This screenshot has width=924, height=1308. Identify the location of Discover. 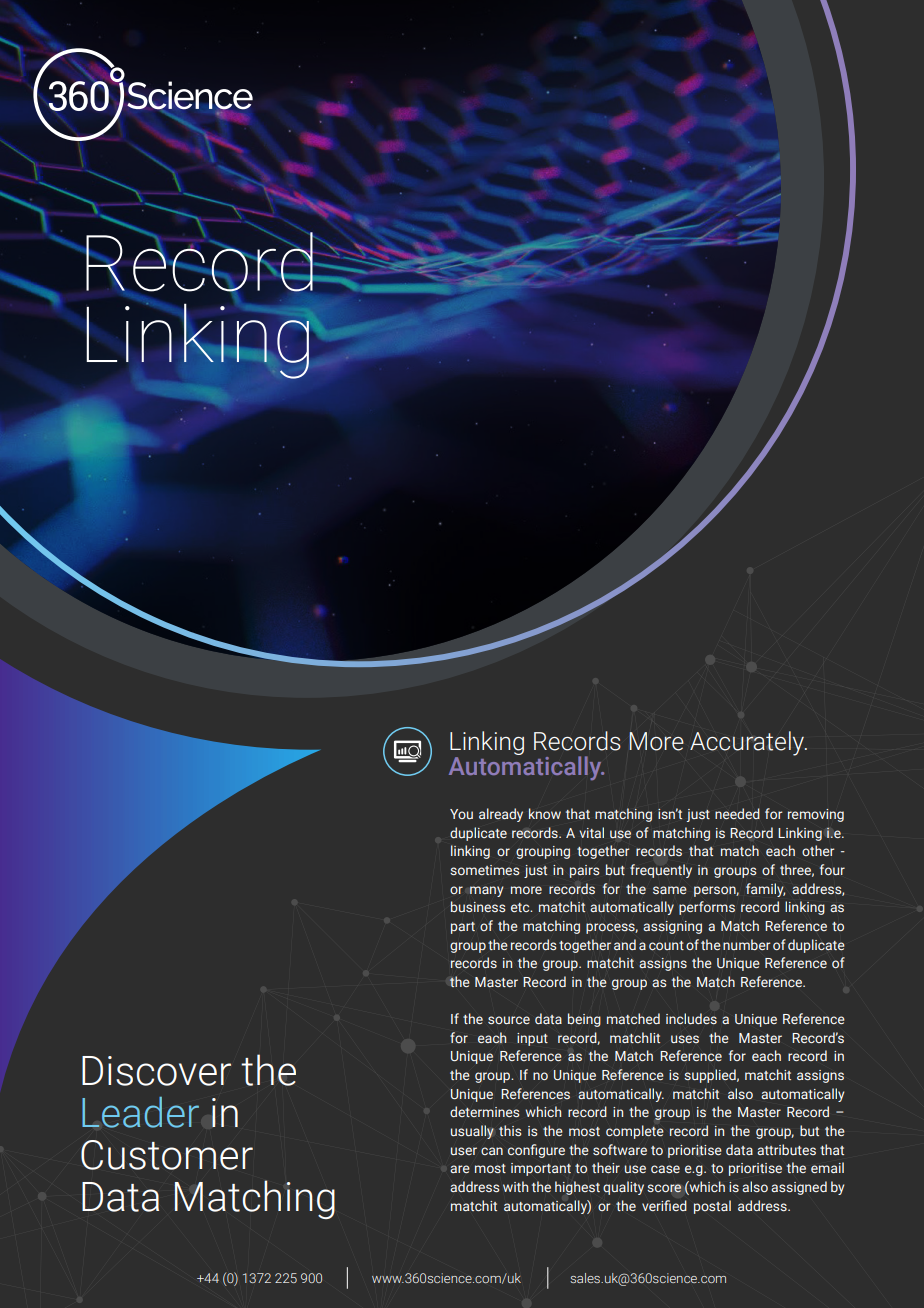
(156, 1071).
